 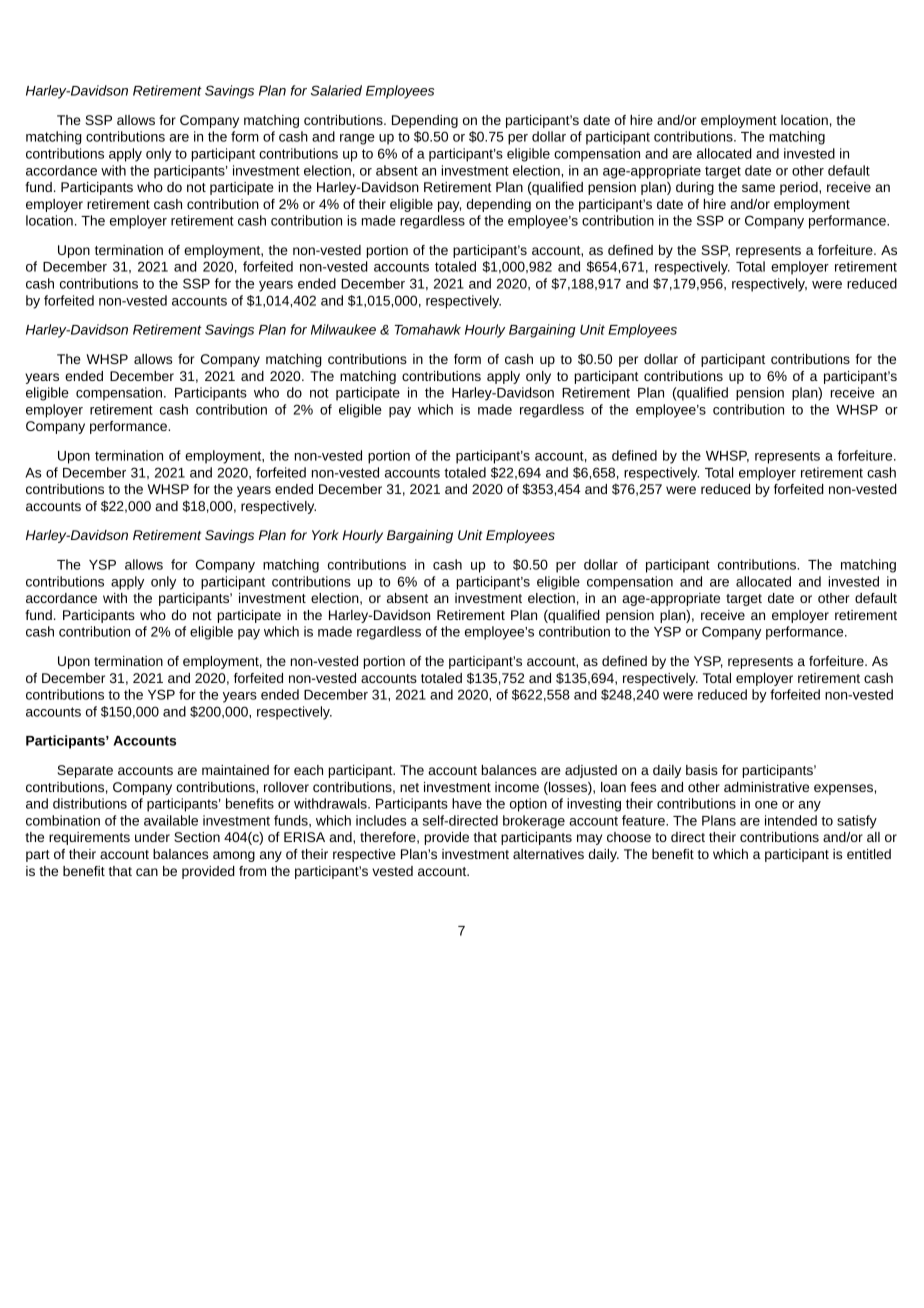 I want to click on income, so click(x=517, y=787).
